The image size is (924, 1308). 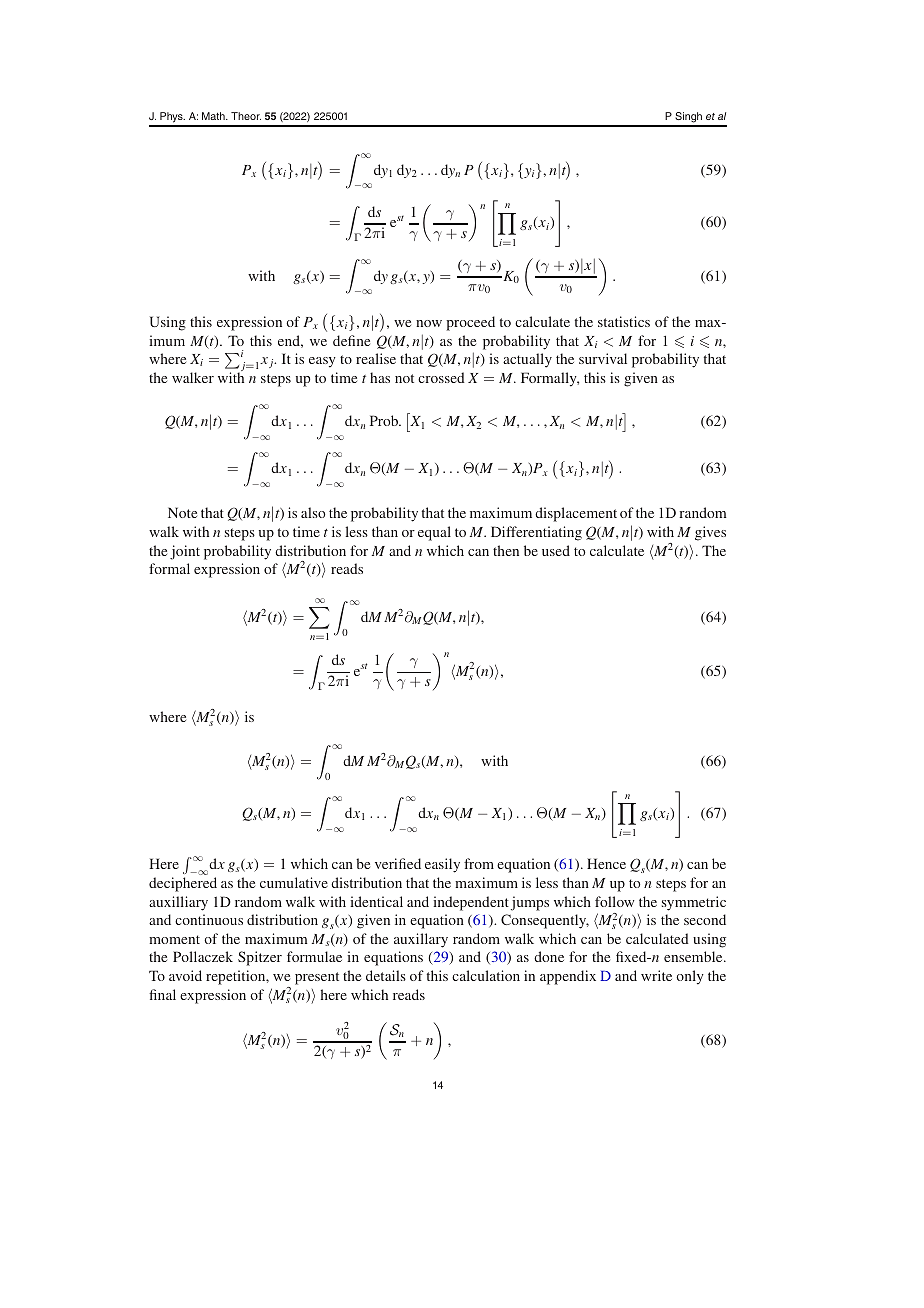 I want to click on crossed, so click(x=441, y=377).
